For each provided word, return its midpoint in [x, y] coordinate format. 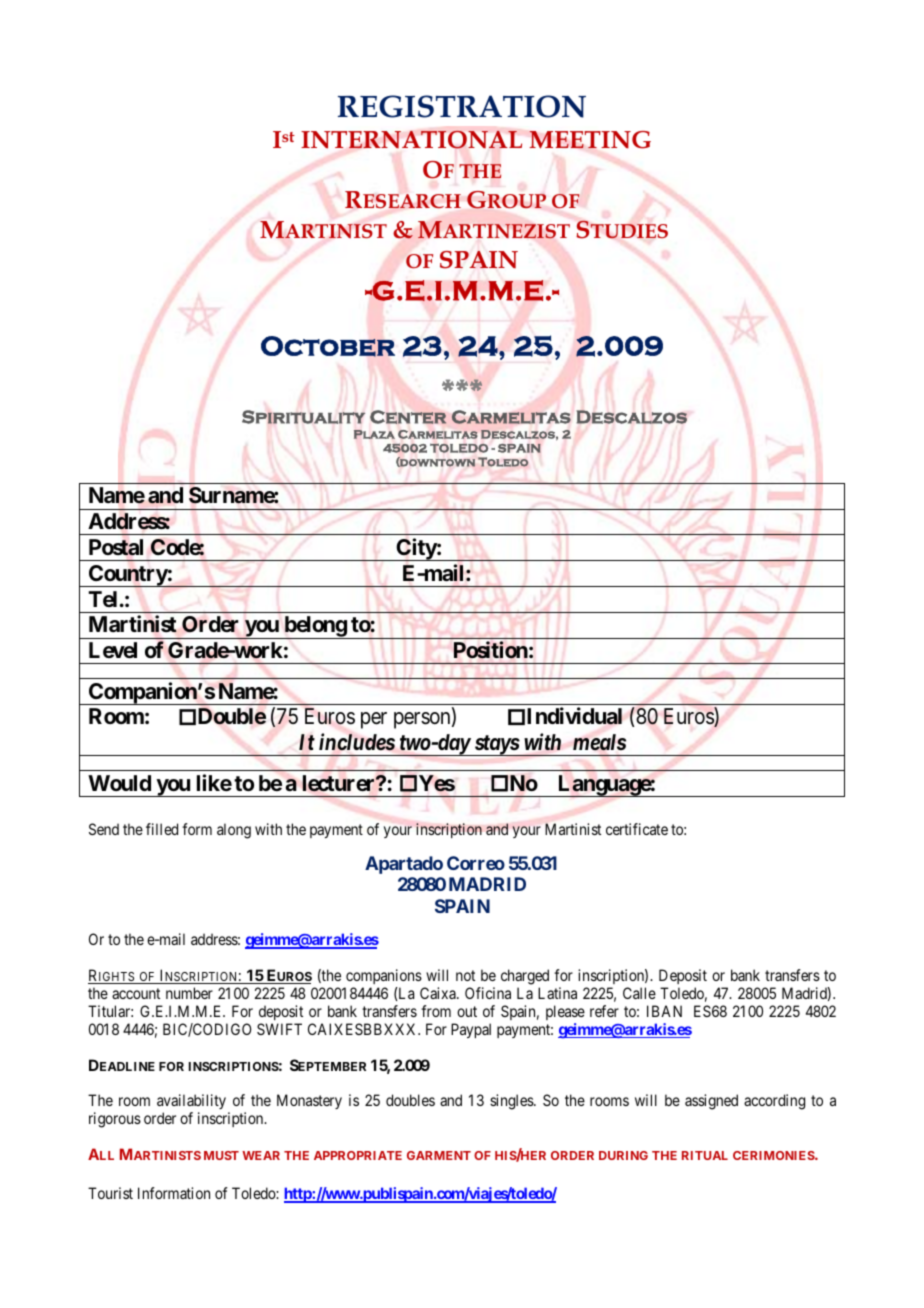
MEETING [590, 140]
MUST [221, 1155]
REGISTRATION [462, 106]
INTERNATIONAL [411, 139]
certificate [637, 829]
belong [315, 627]
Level [113, 650]
